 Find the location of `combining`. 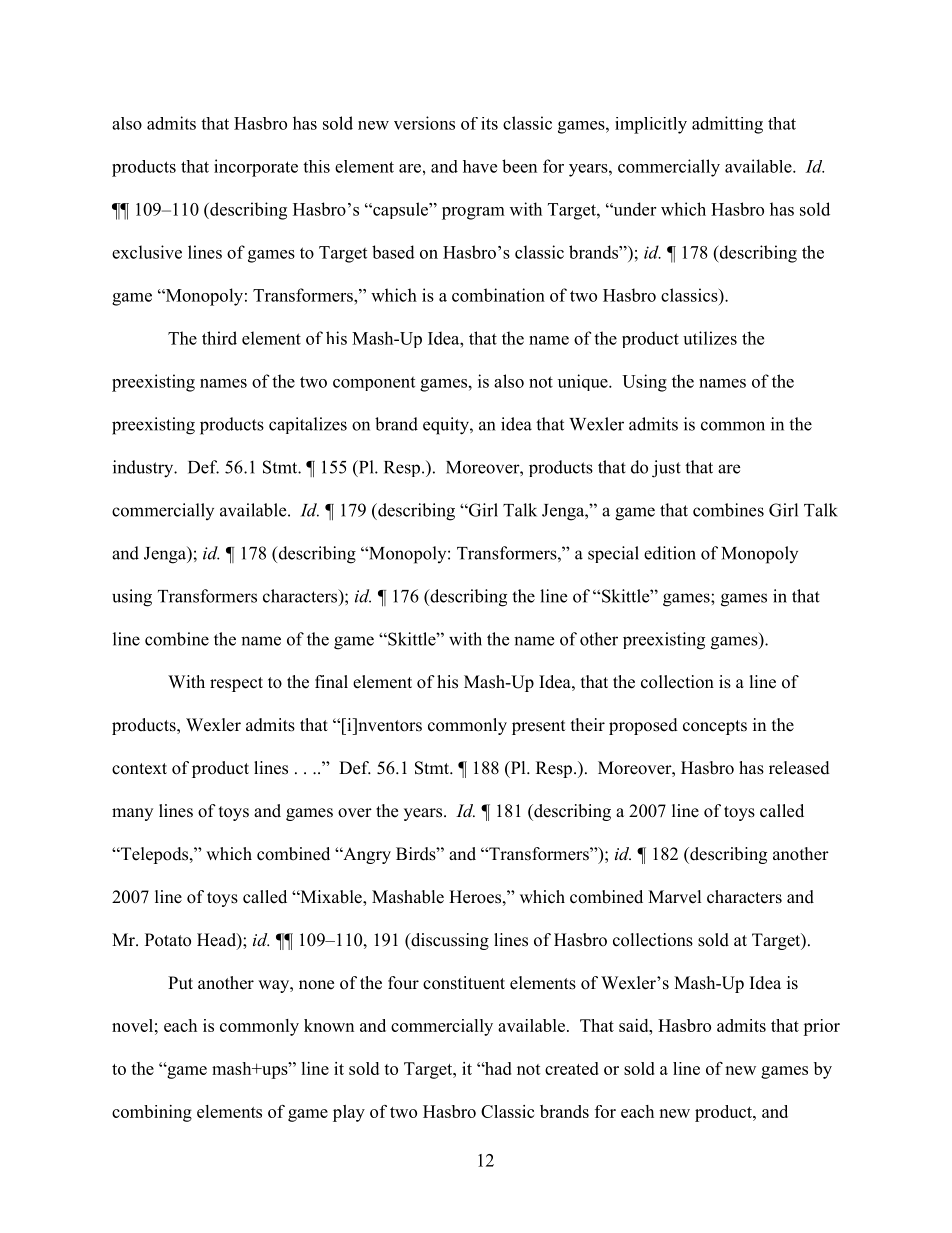

combining is located at coordinates (152, 1113).
